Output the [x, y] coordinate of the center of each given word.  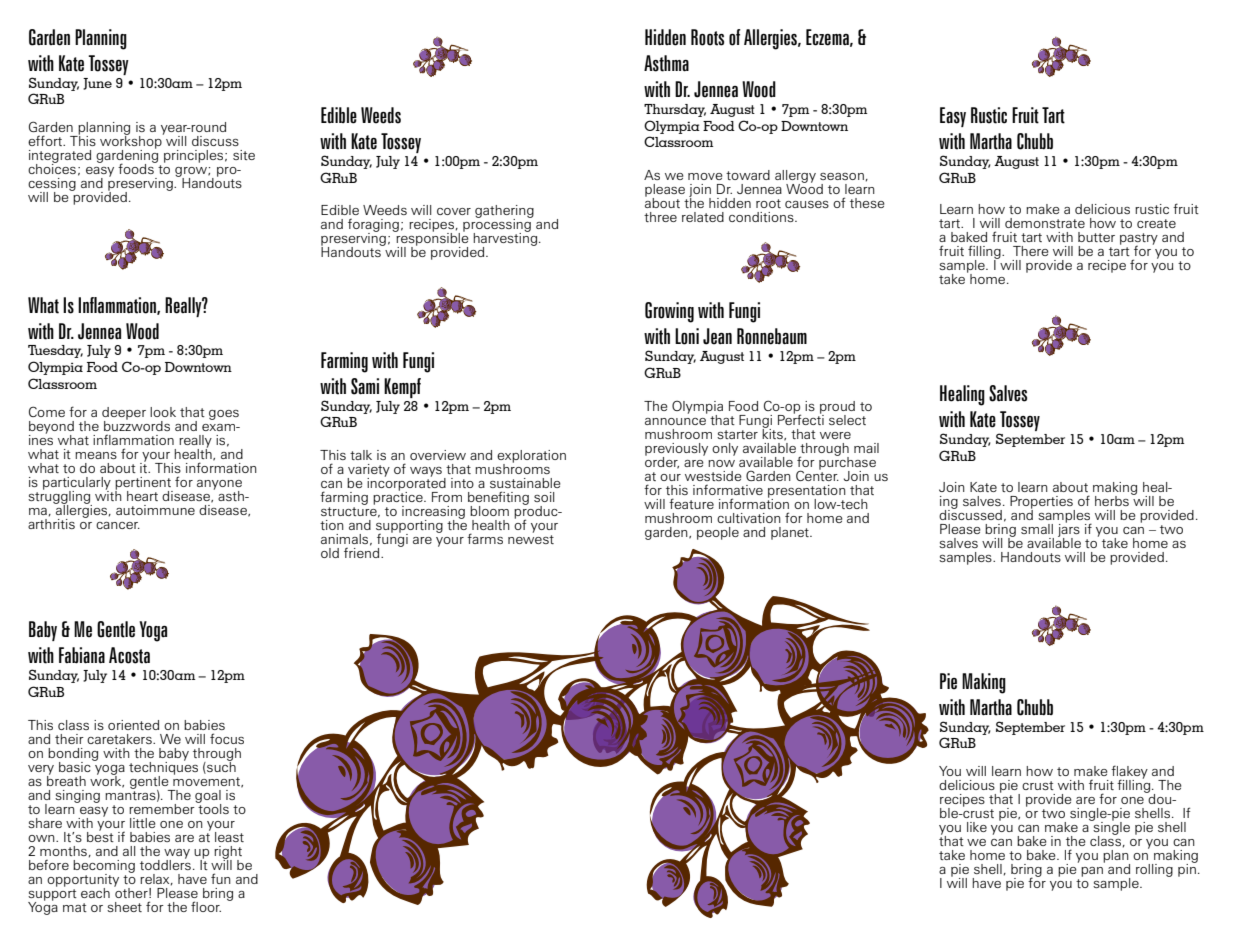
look [163, 412]
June [97, 84]
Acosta [129, 655]
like [977, 827]
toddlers [165, 863]
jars [1069, 530]
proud [837, 408]
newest [531, 539]
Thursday [675, 110]
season [842, 176]
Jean [717, 336]
